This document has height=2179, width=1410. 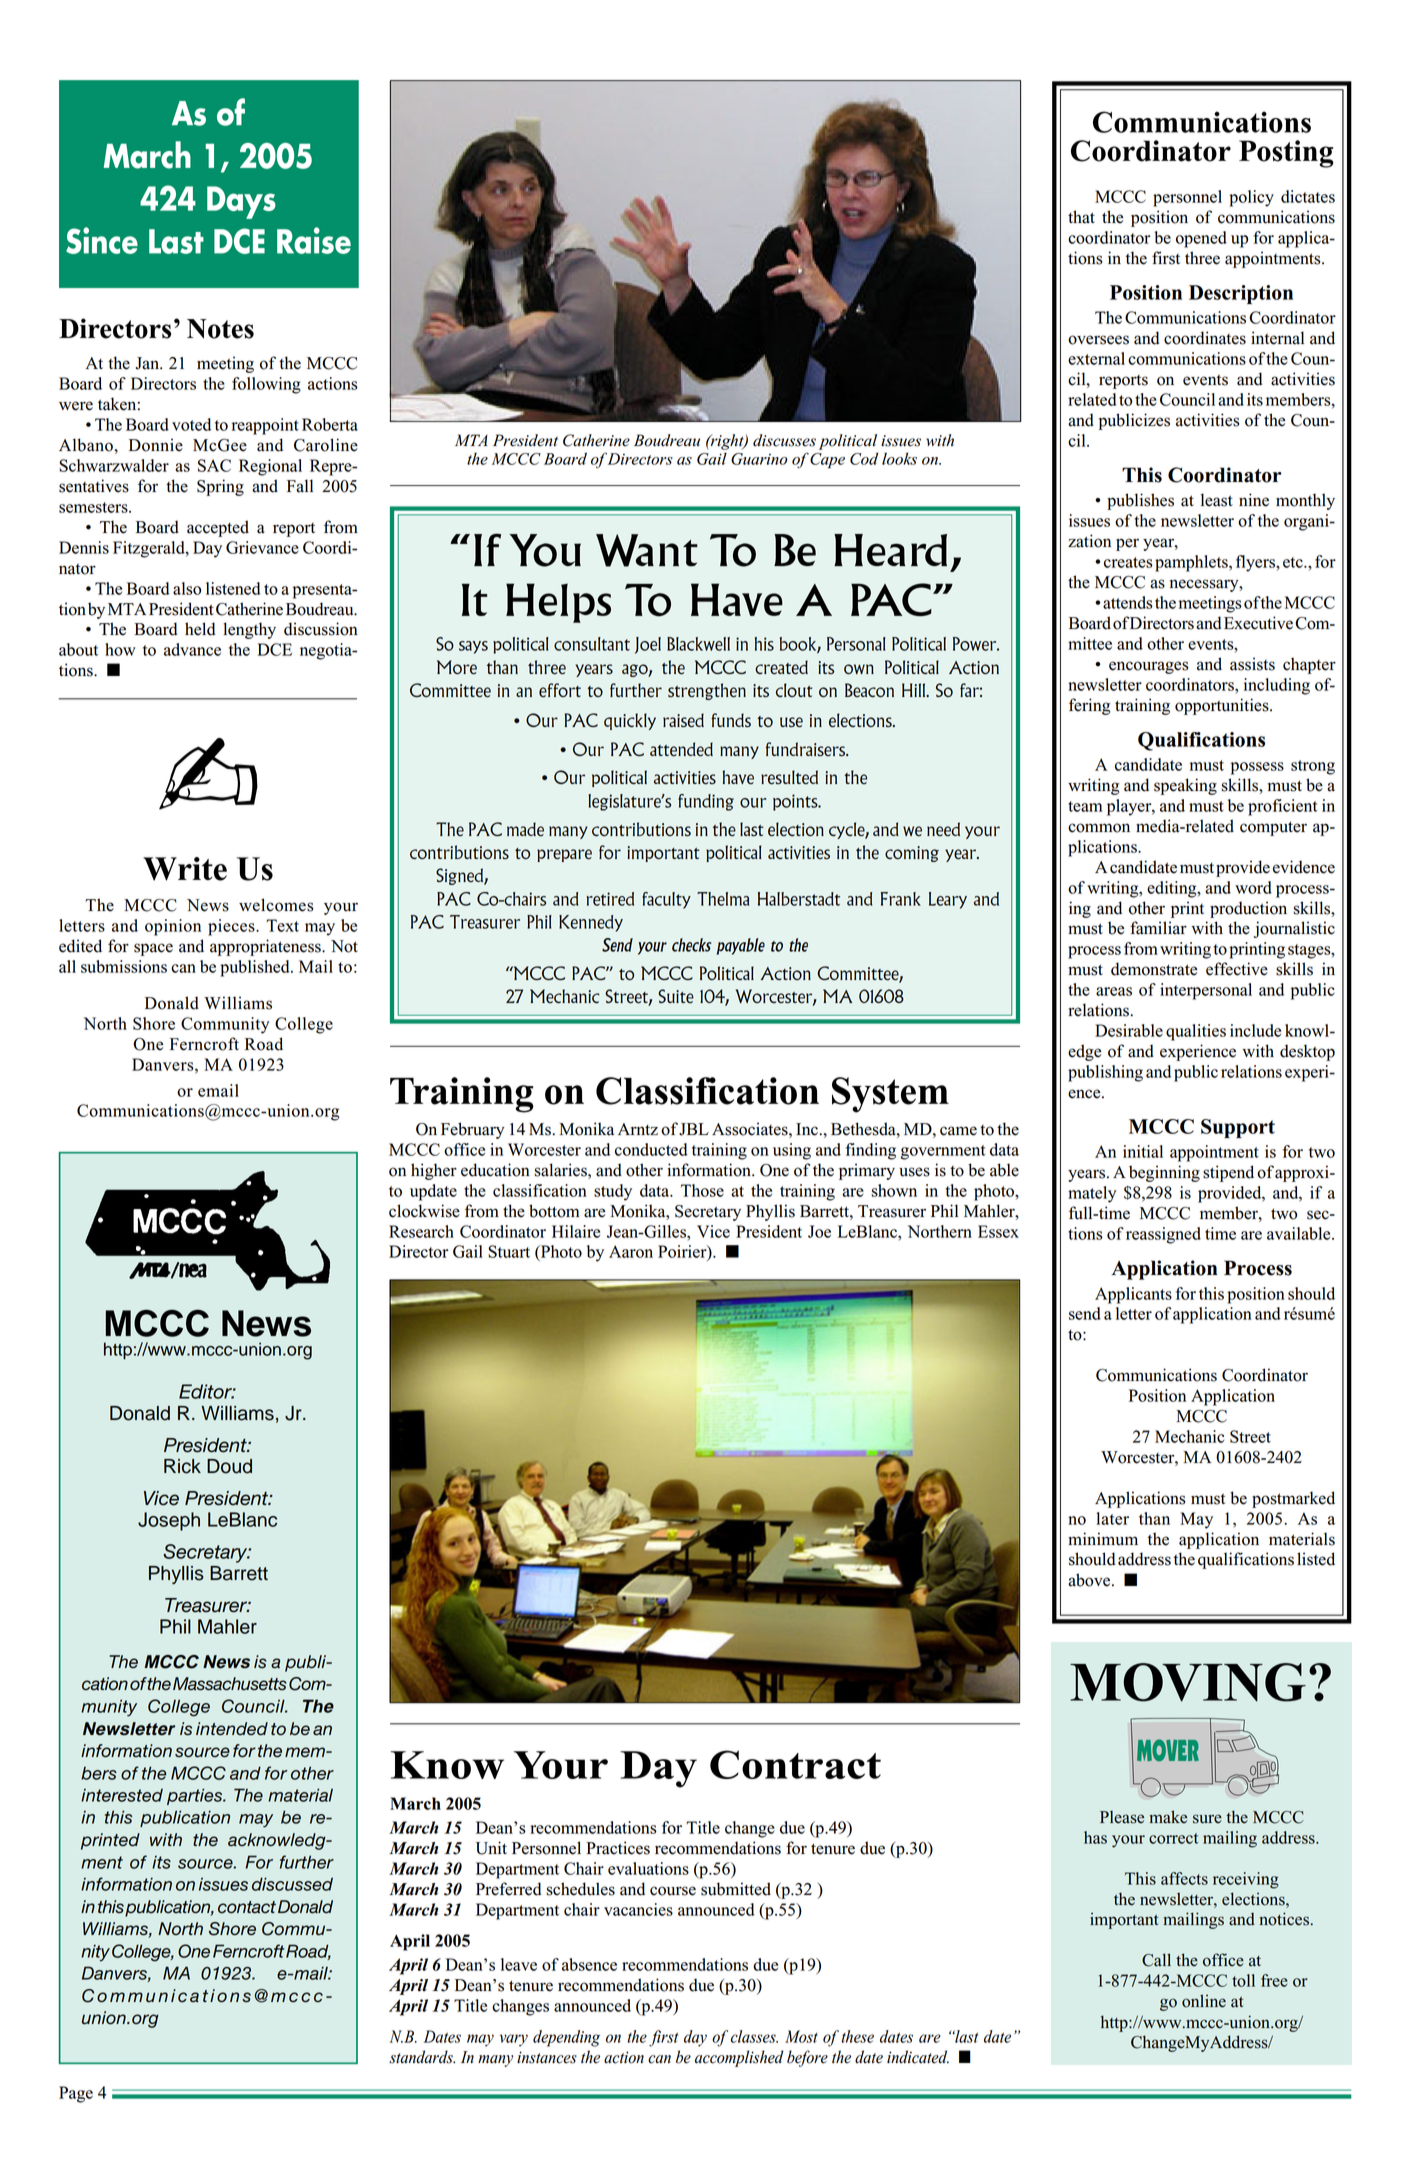 I want to click on Contract, so click(x=795, y=1764).
